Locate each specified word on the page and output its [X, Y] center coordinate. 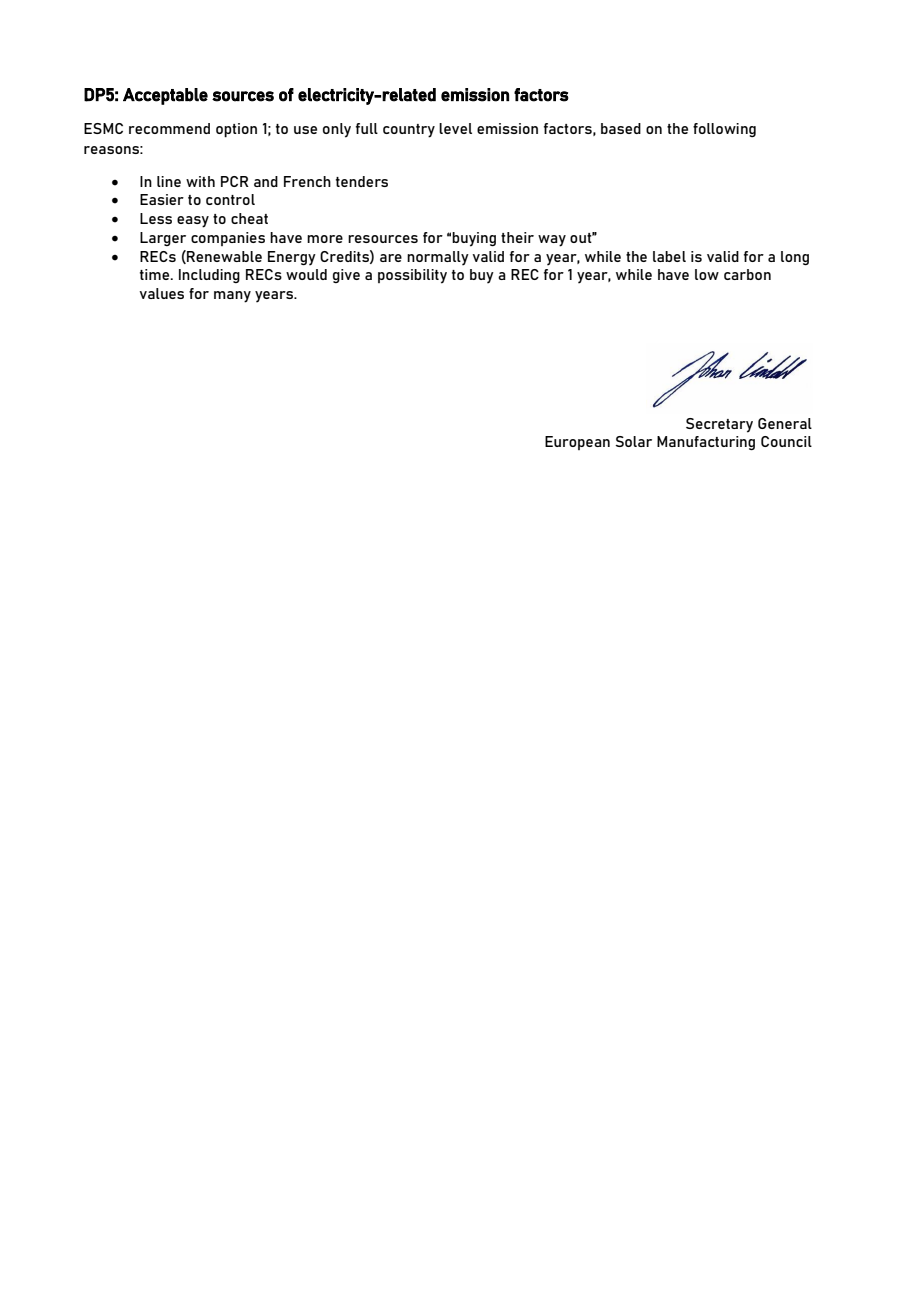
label [669, 256]
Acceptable [165, 96]
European [577, 443]
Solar [633, 441]
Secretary [719, 425]
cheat [249, 218]
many [232, 297]
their [517, 237]
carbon [747, 274]
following [724, 130]
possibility [412, 276]
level [455, 128]
